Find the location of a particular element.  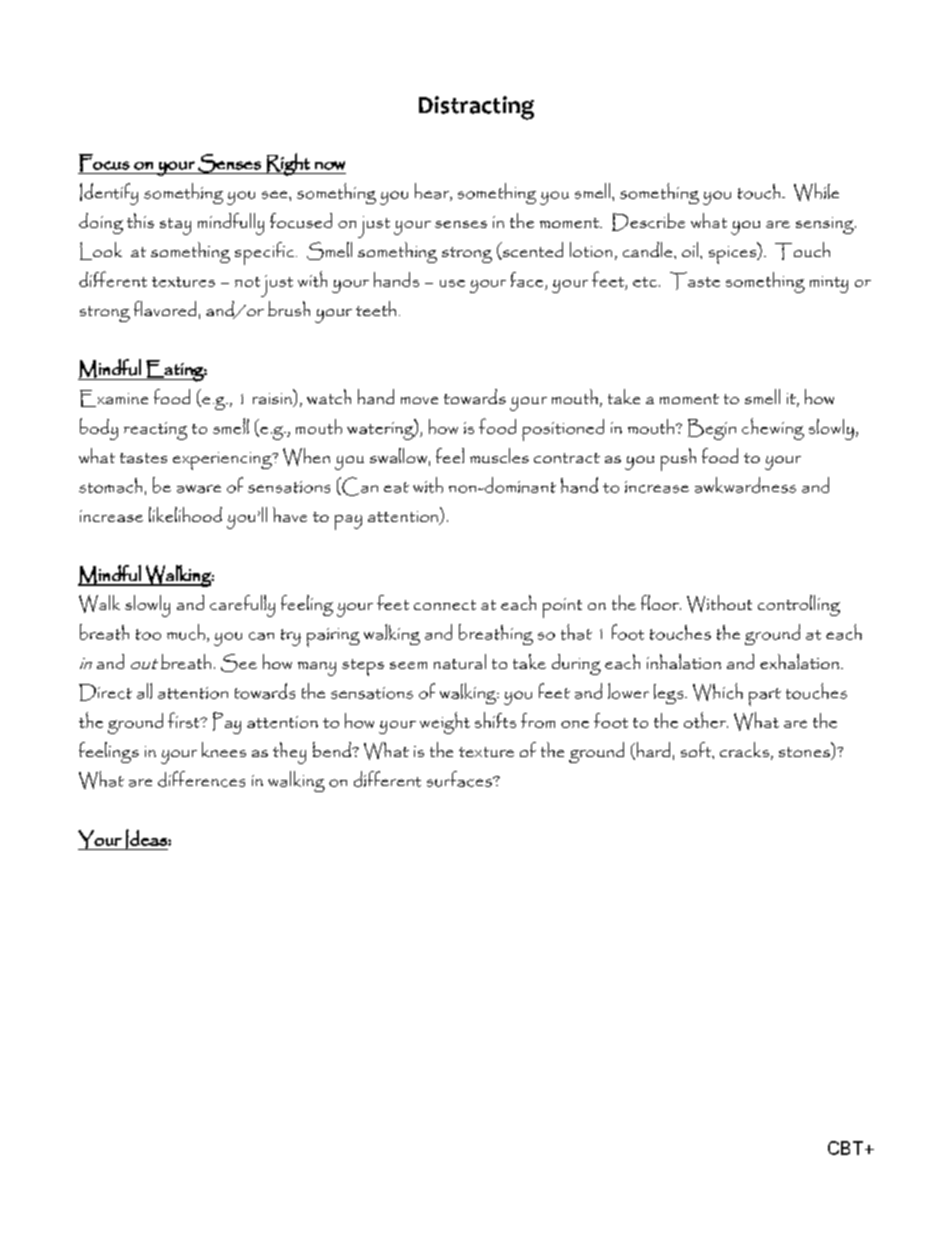

muscles is located at coordinates (499, 455).
